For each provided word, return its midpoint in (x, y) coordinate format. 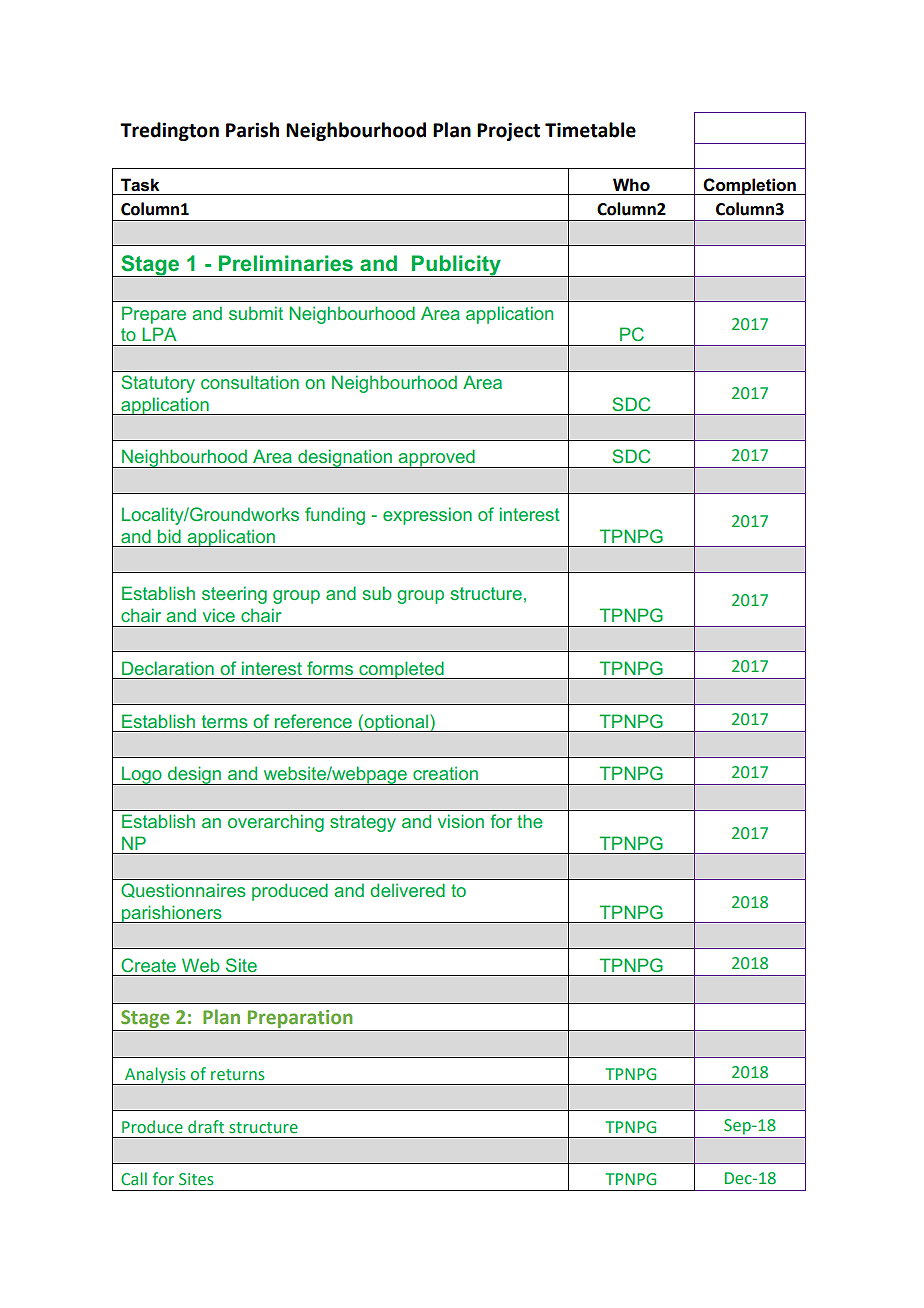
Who (631, 184)
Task (140, 185)
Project (508, 132)
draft (206, 1127)
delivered (407, 890)
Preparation (300, 1019)
